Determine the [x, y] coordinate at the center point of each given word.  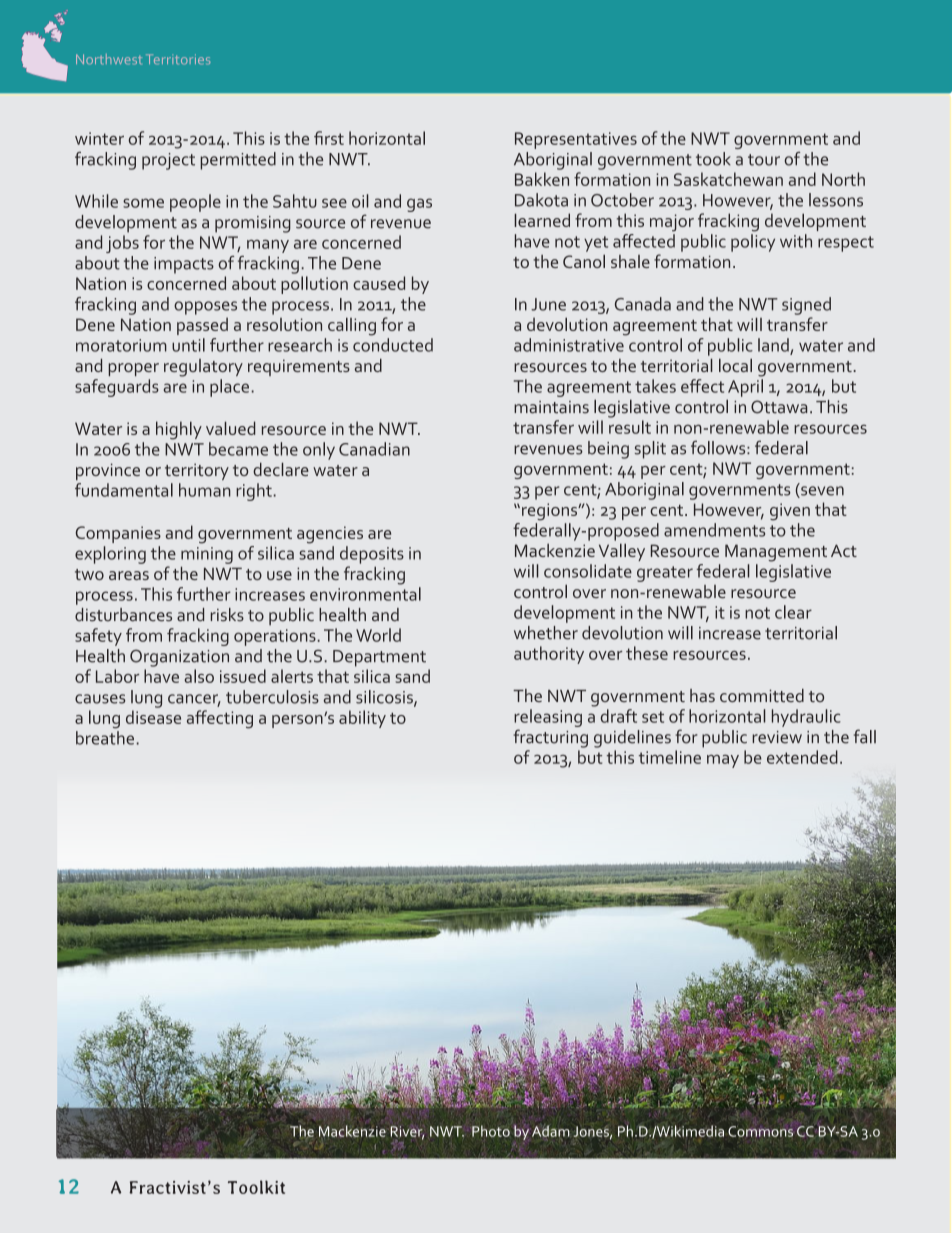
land [774, 346]
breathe [106, 738]
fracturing [550, 738]
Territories [178, 59]
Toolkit [256, 1187]
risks [227, 615]
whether [546, 633]
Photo [491, 1131]
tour [764, 160]
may [723, 761]
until [188, 345]
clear [793, 612]
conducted [393, 345]
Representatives [576, 140]
